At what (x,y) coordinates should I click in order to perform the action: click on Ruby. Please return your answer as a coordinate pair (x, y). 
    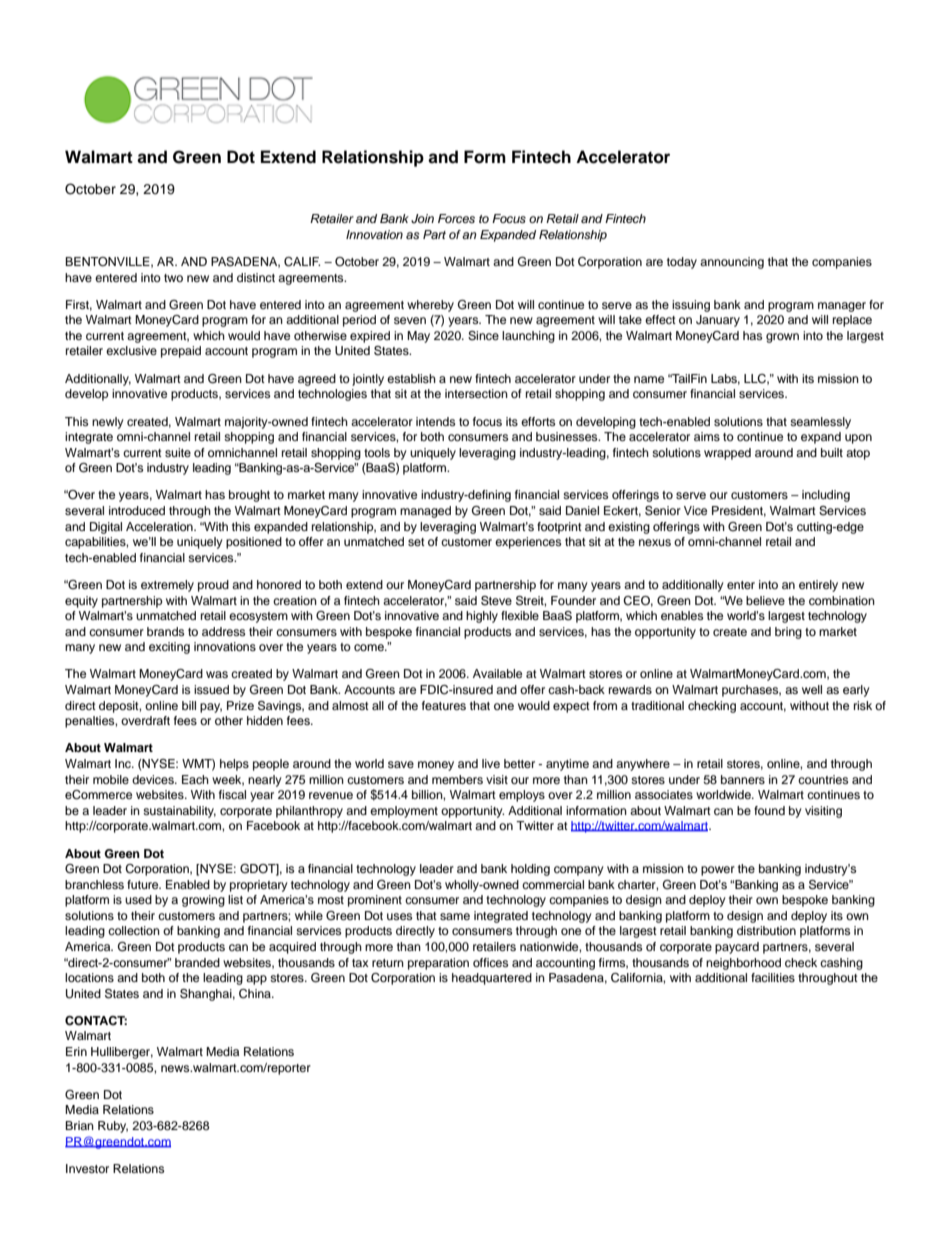
    Looking at the image, I should click on (113, 1127).
